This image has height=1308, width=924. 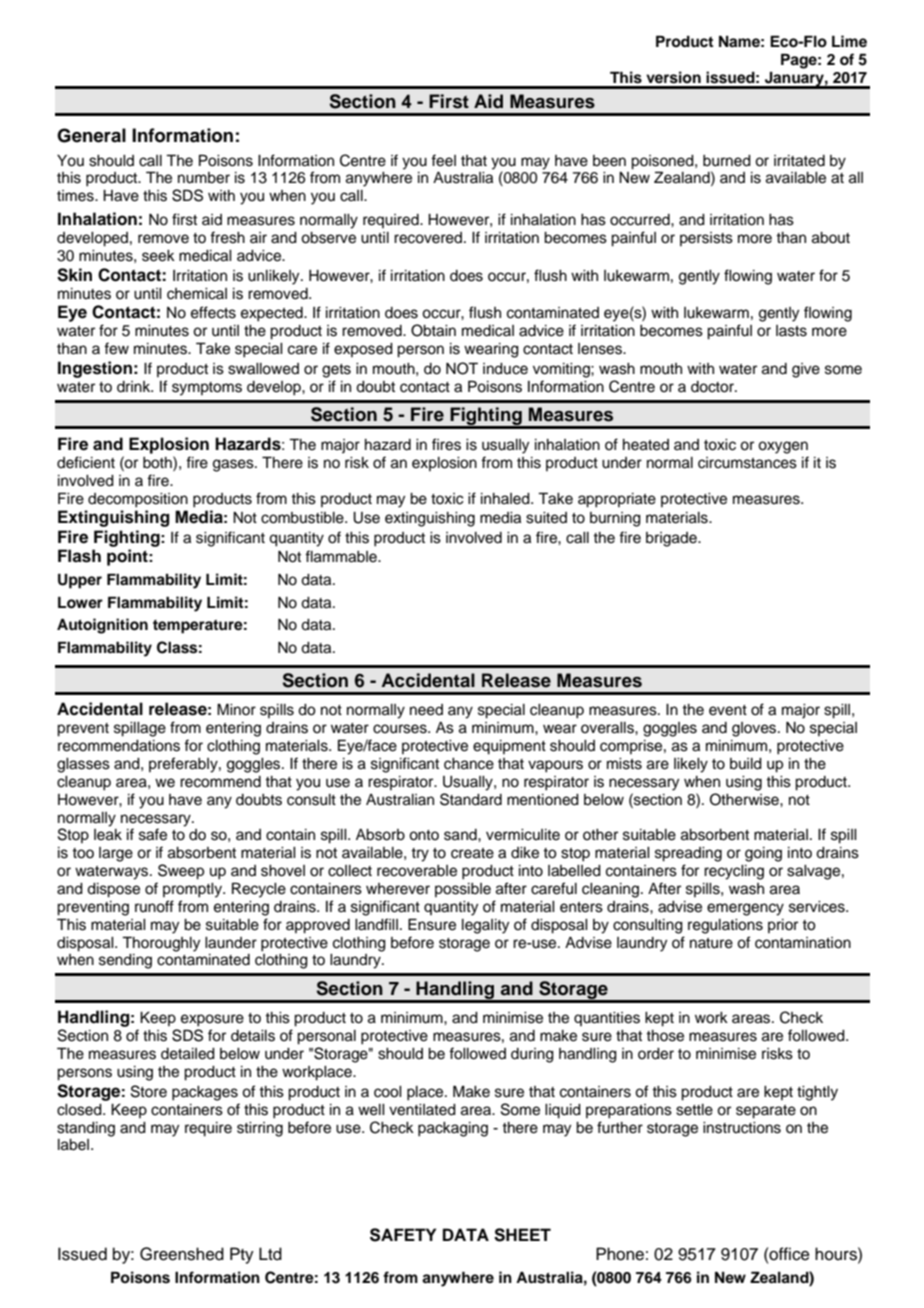 What do you see at coordinates (426, 710) in the image?
I see `need` at bounding box center [426, 710].
